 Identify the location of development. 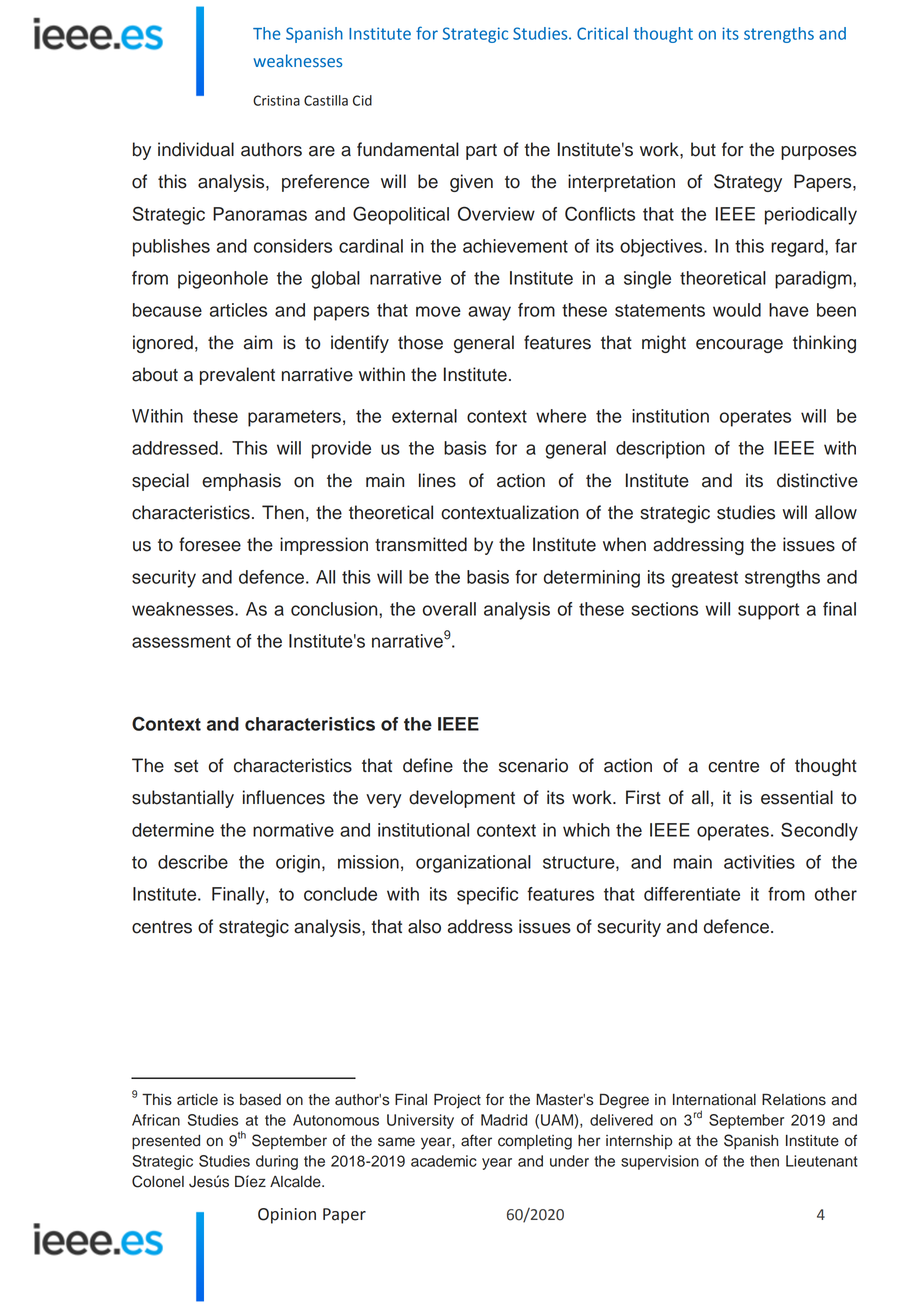
(462, 799).
